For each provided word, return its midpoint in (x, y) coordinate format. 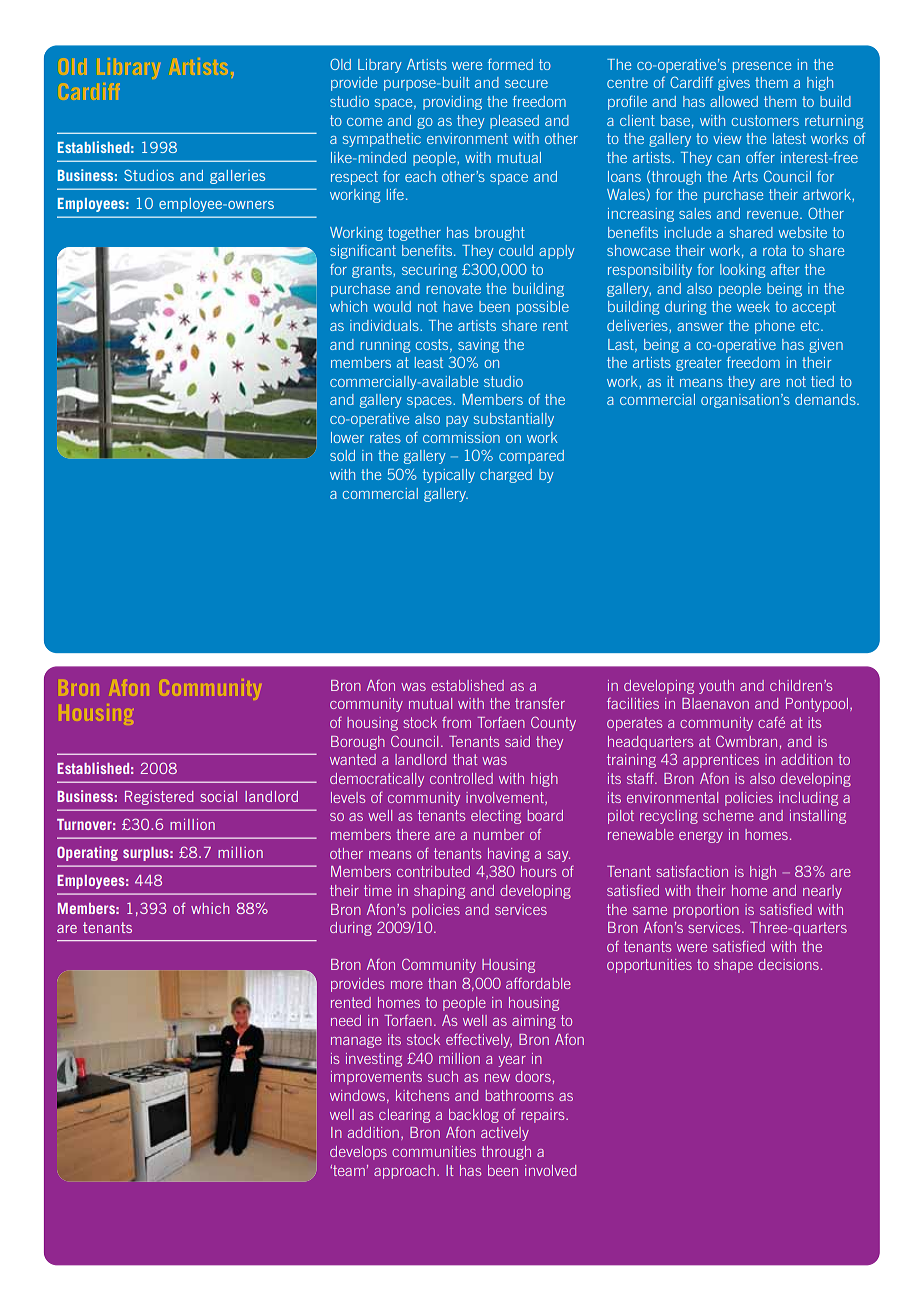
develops (358, 1153)
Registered (159, 798)
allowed (734, 101)
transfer (540, 703)
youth (716, 687)
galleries (237, 177)
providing (452, 103)
